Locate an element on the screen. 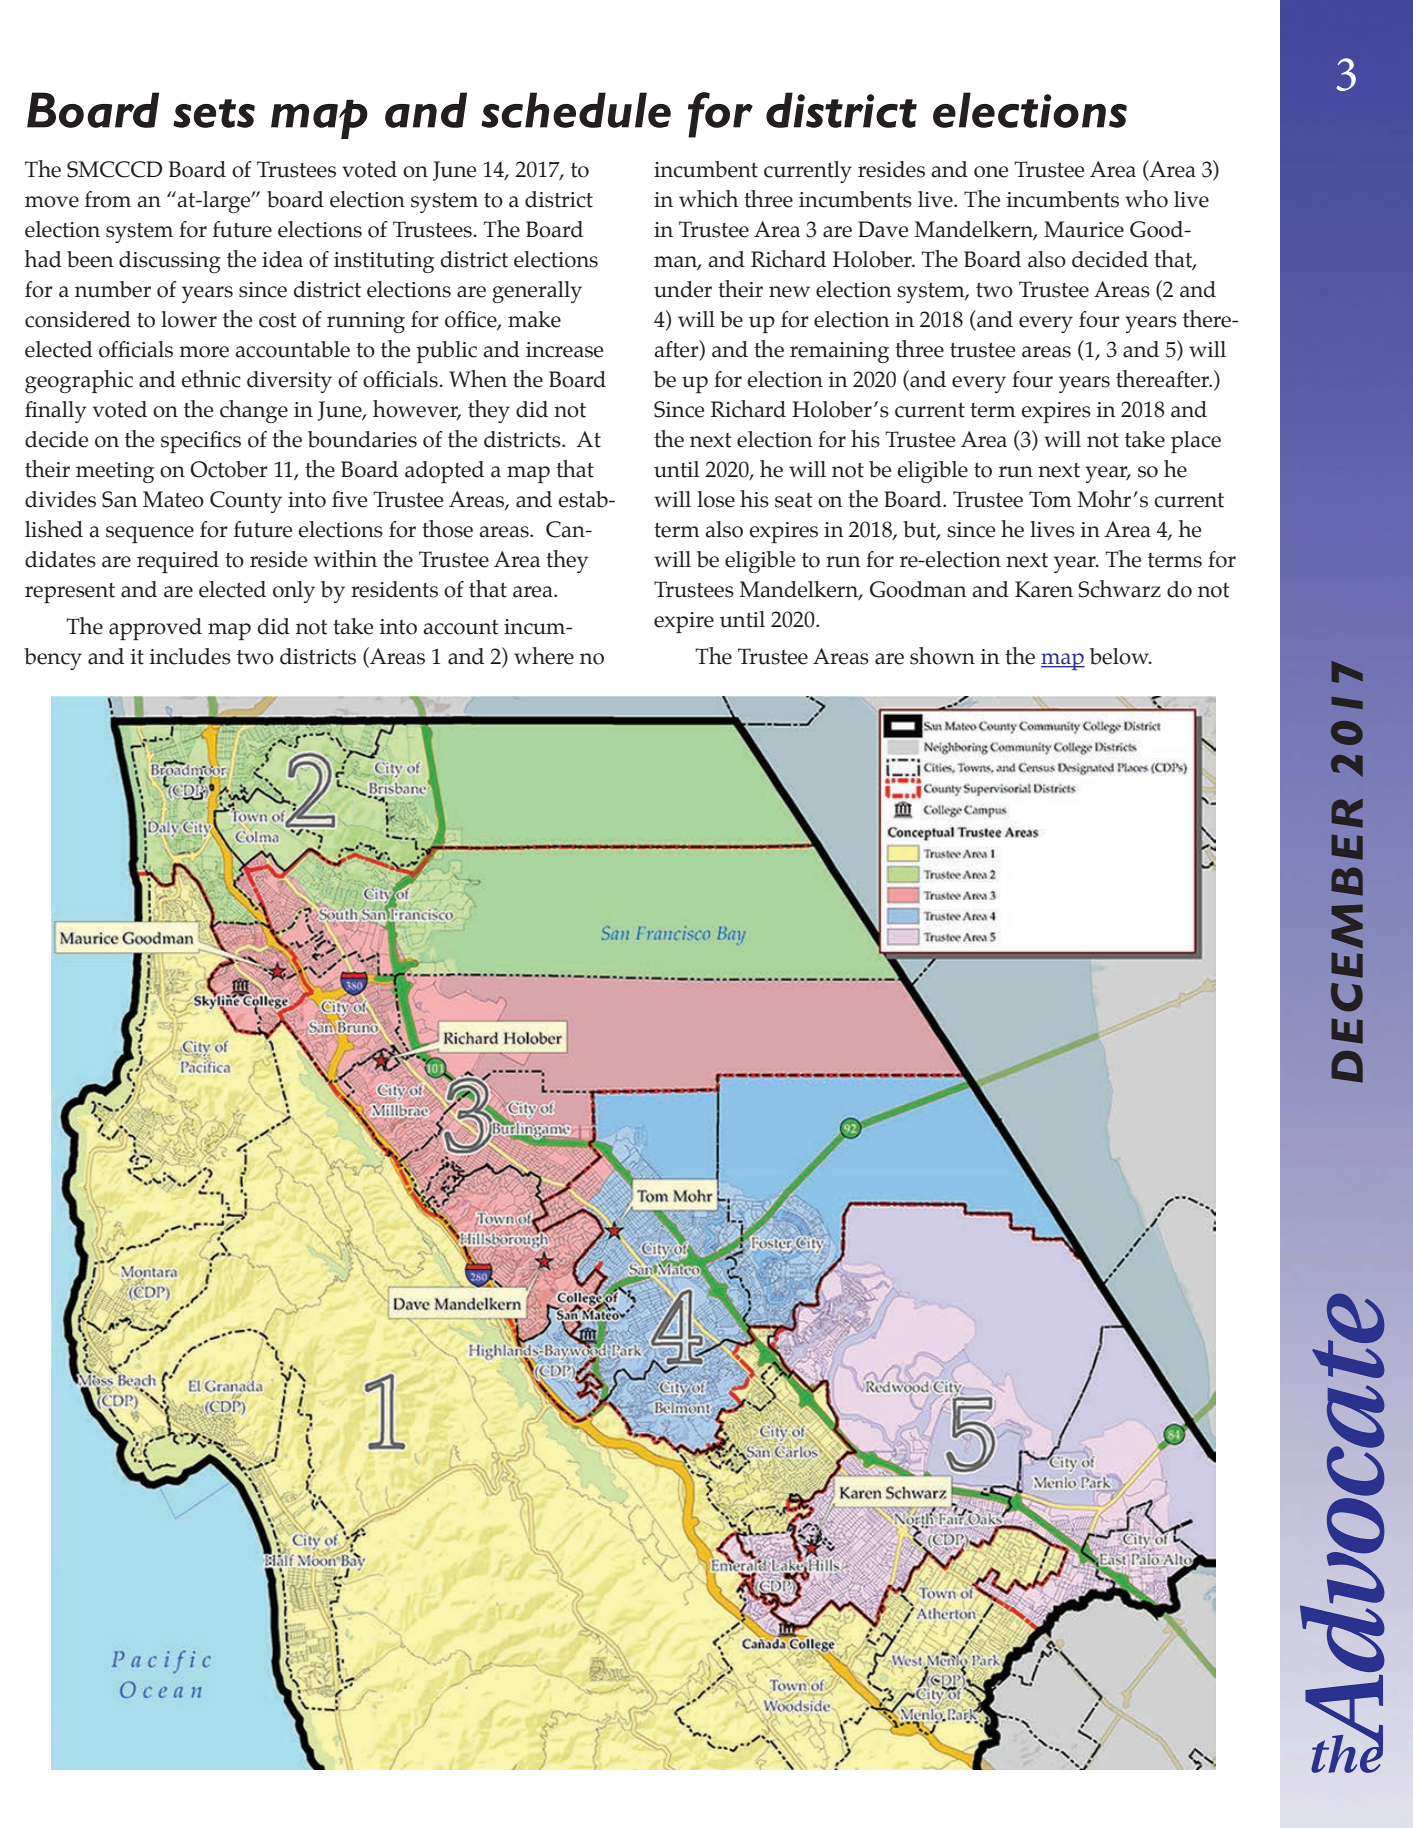  below is located at coordinates (1120, 656).
